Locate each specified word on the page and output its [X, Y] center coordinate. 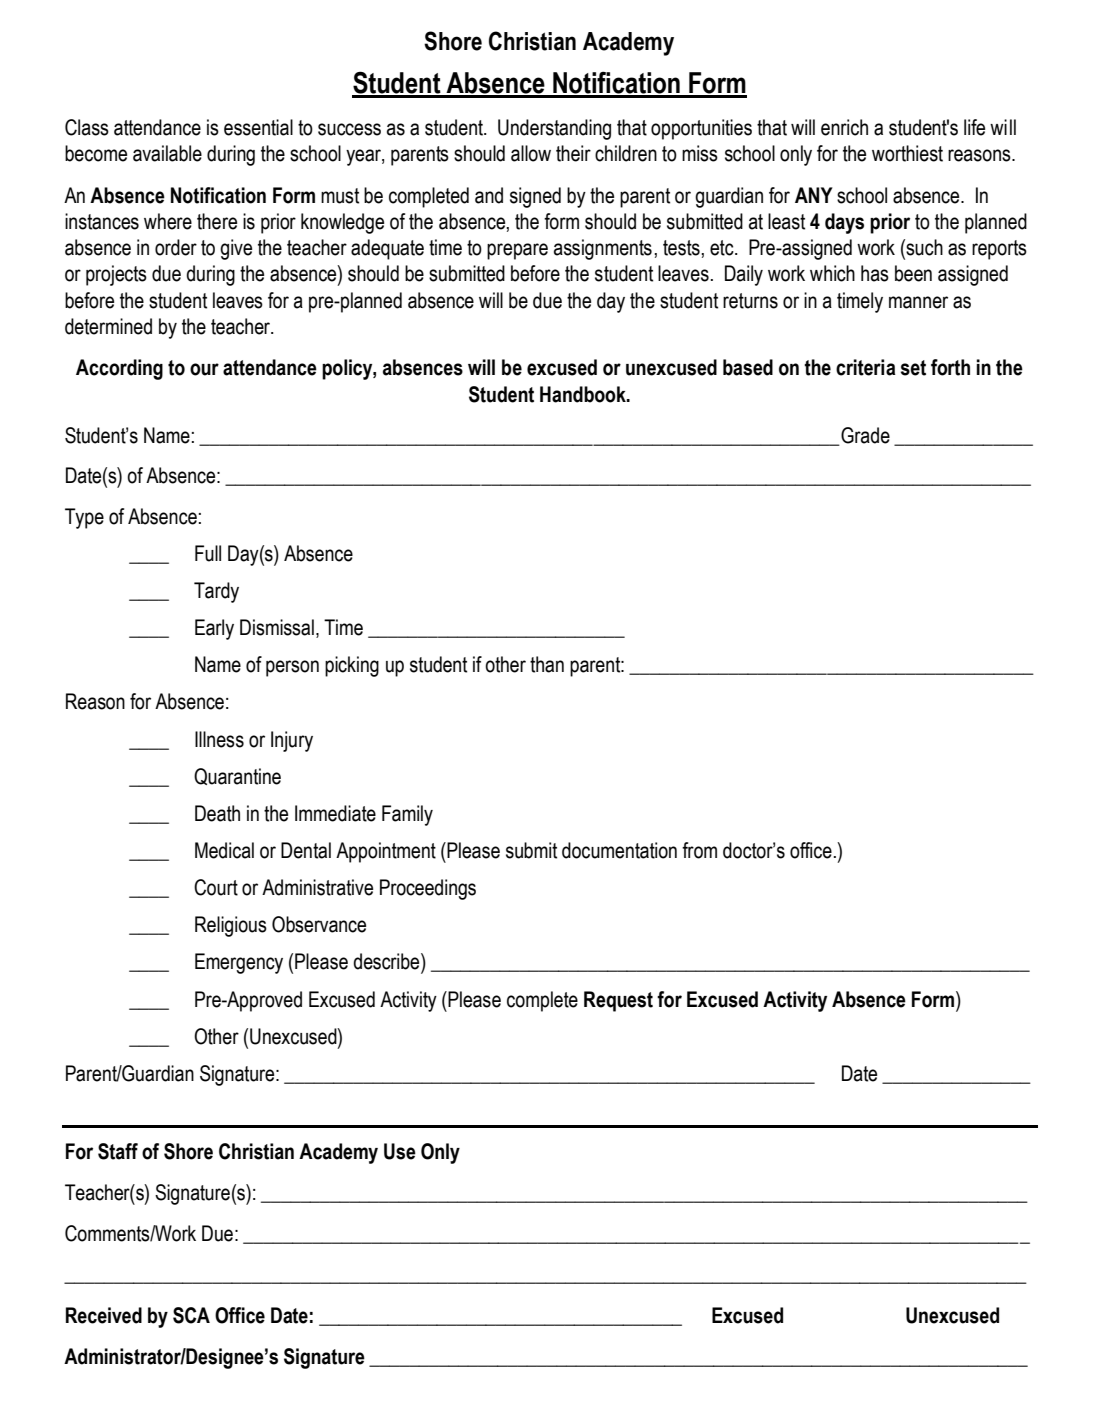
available [167, 153]
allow [531, 153]
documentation [619, 850]
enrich [844, 127]
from [699, 850]
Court [216, 887]
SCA [191, 1315]
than [547, 664]
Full [208, 553]
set [913, 368]
